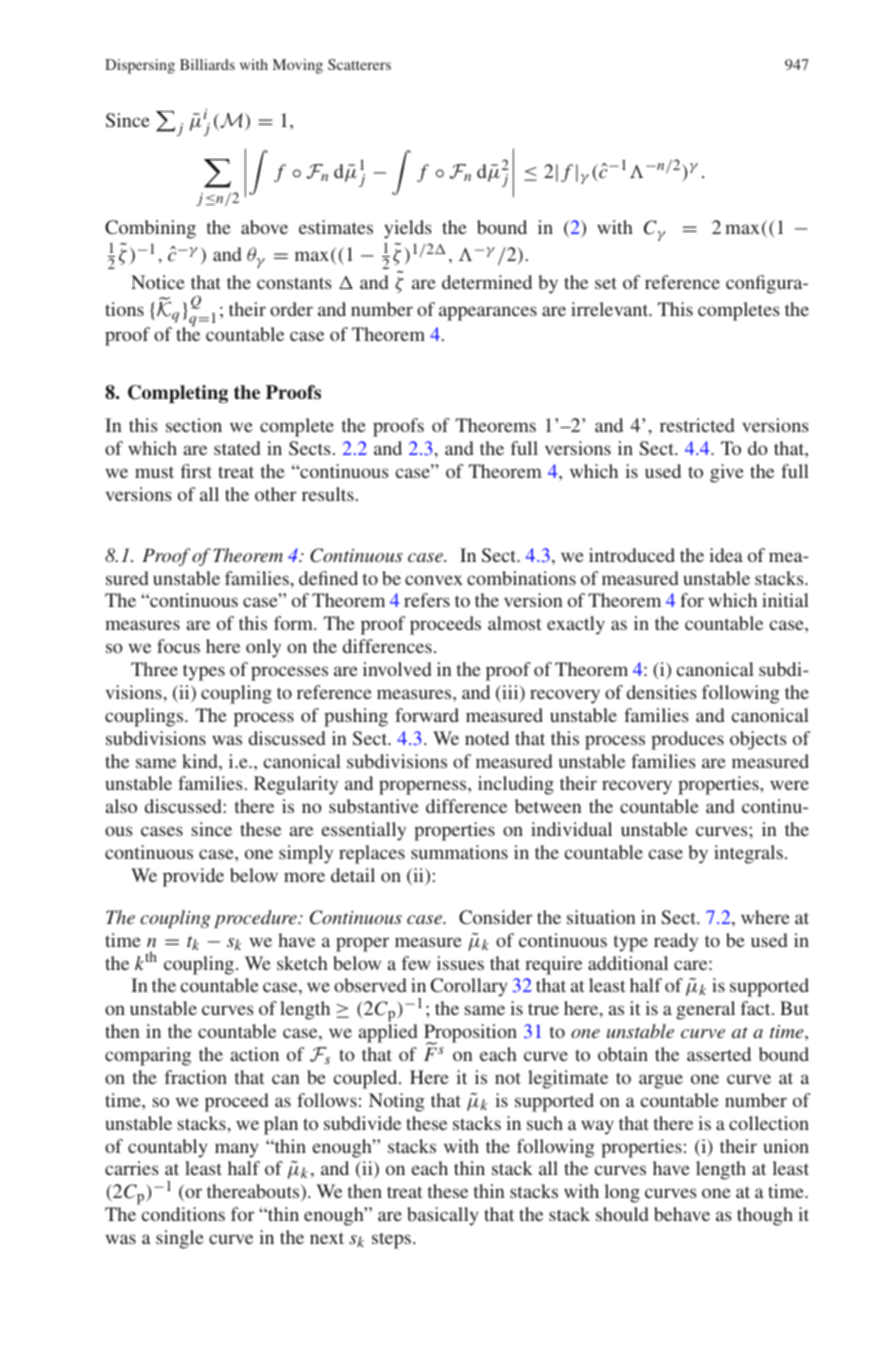 The width and height of the page is (895, 1357). Describe the element at coordinates (196, 471) in the page. I see `first` at that location.
